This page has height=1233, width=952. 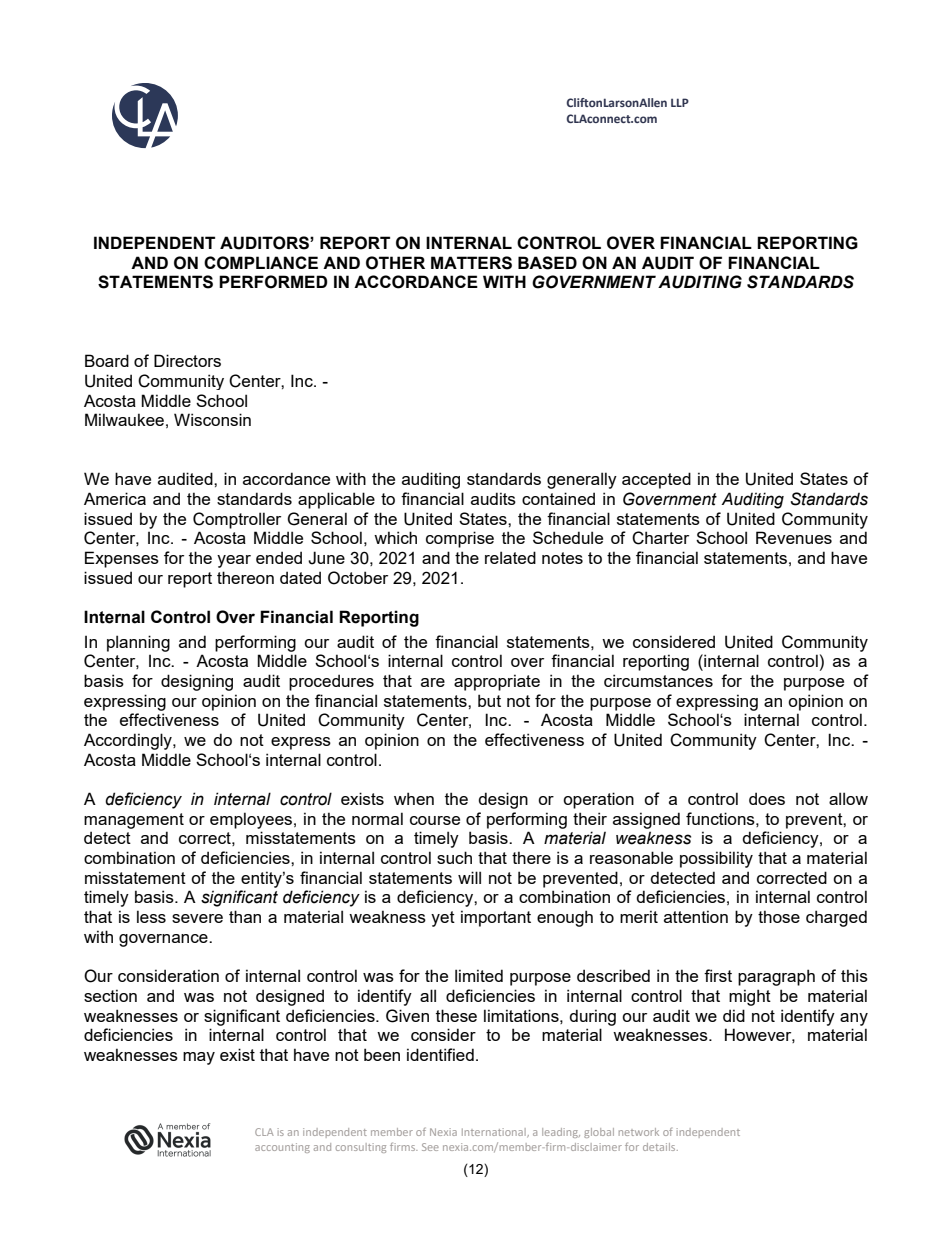 I want to click on COMPLIANCE, so click(x=261, y=263).
